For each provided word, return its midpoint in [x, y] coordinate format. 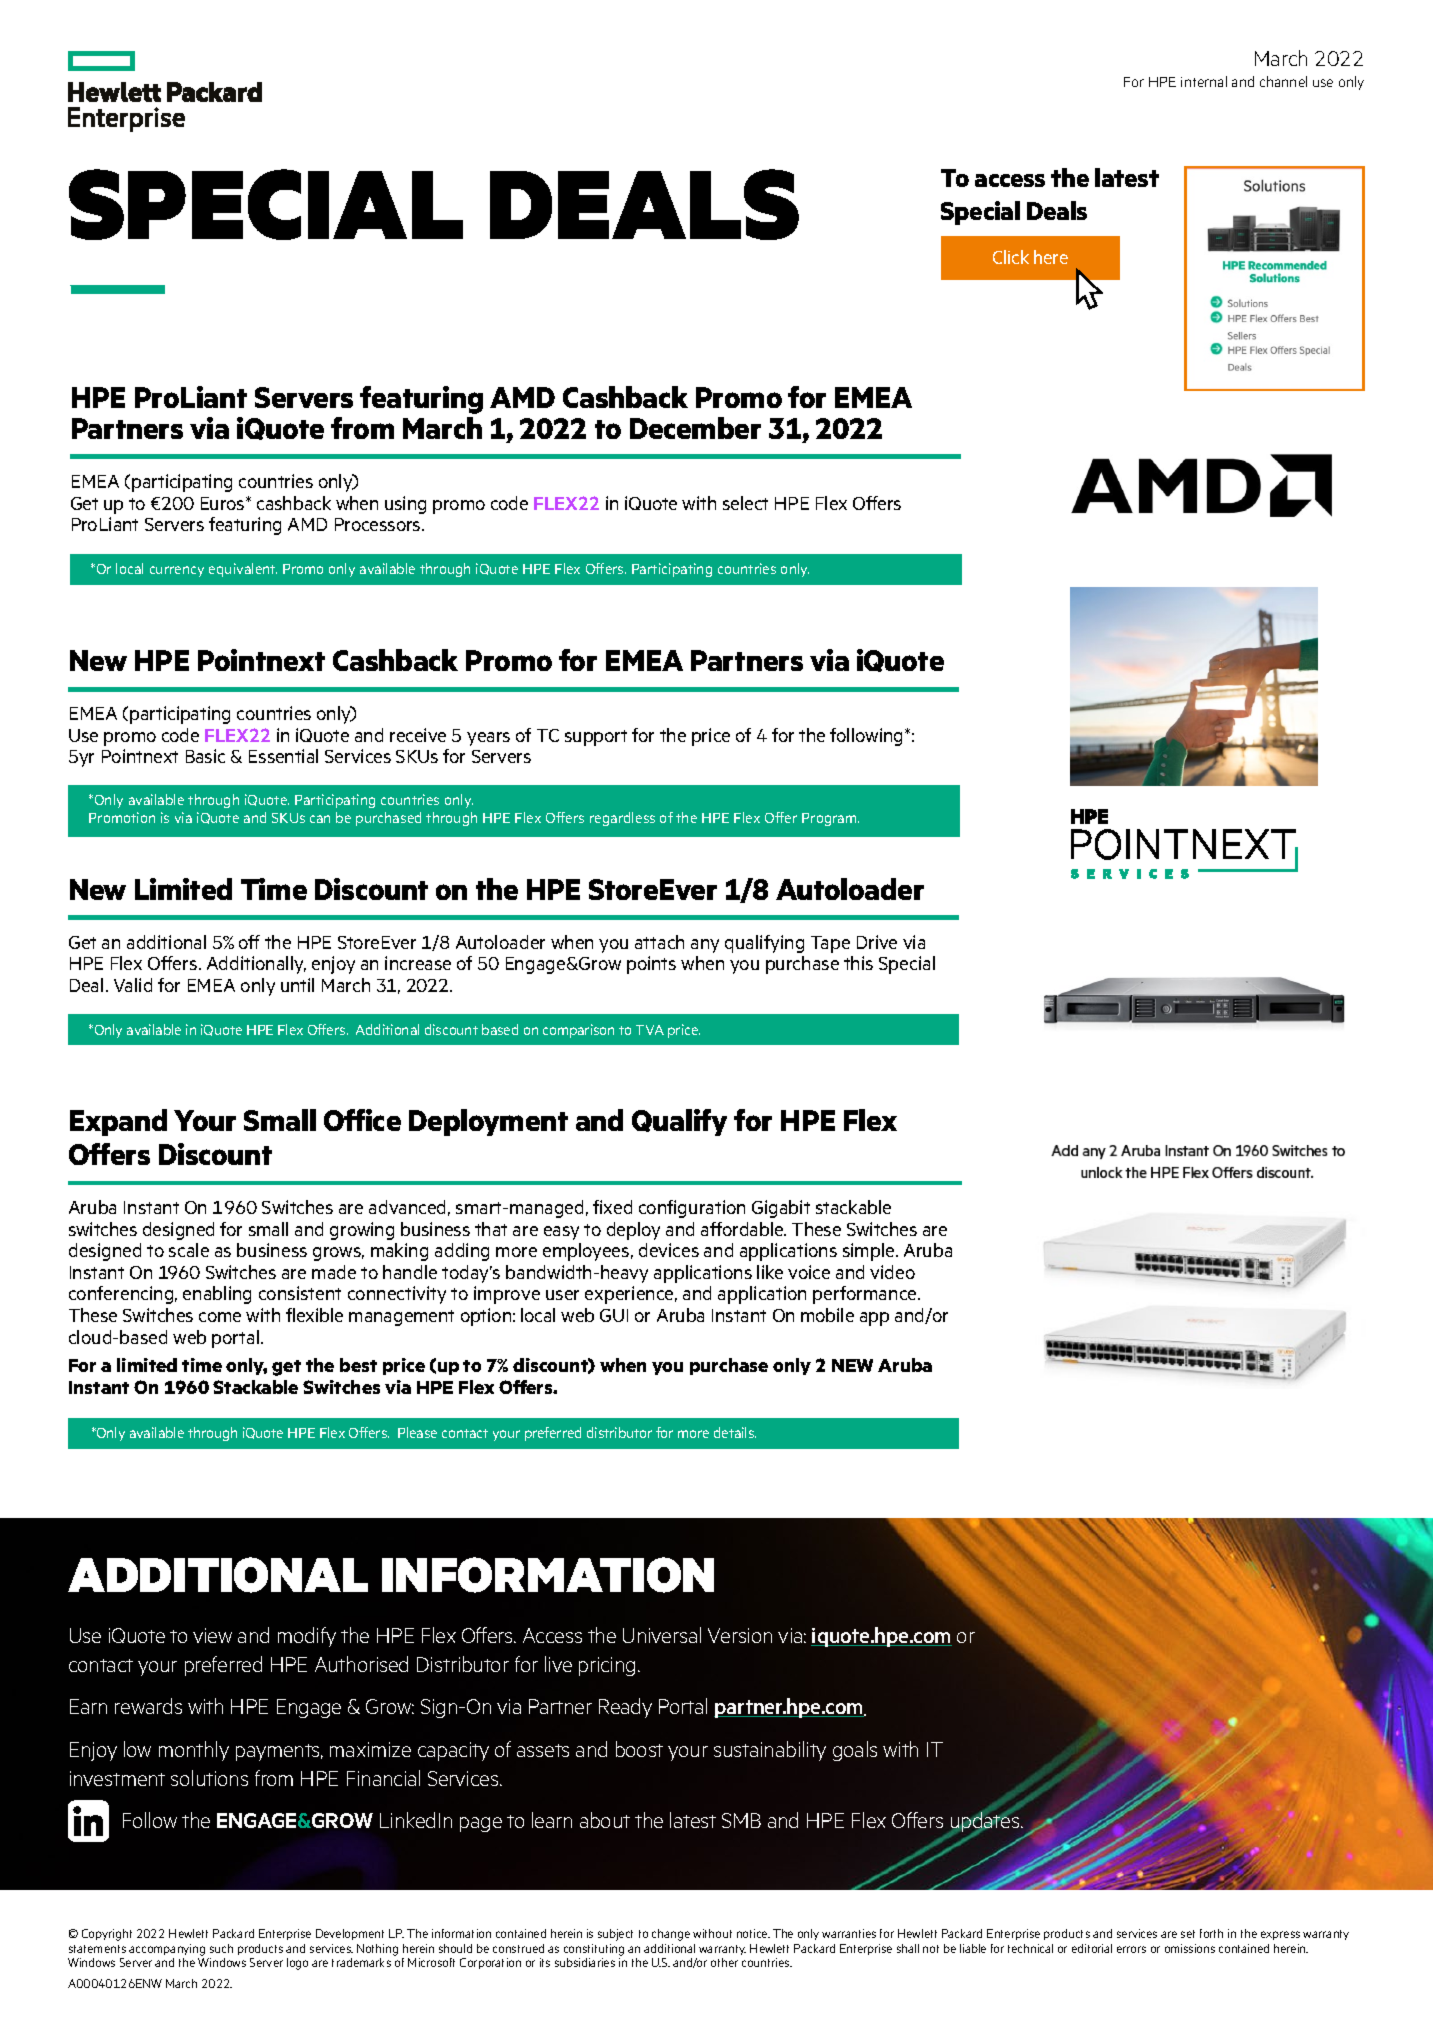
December [695, 428]
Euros [224, 503]
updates [985, 1822]
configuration [692, 1209]
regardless [622, 819]
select [745, 503]
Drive [877, 942]
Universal [662, 1635]
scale [189, 1250]
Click [1011, 257]
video [892, 1272]
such [221, 1948]
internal [1204, 81]
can [320, 819]
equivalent [243, 570]
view [212, 1635]
